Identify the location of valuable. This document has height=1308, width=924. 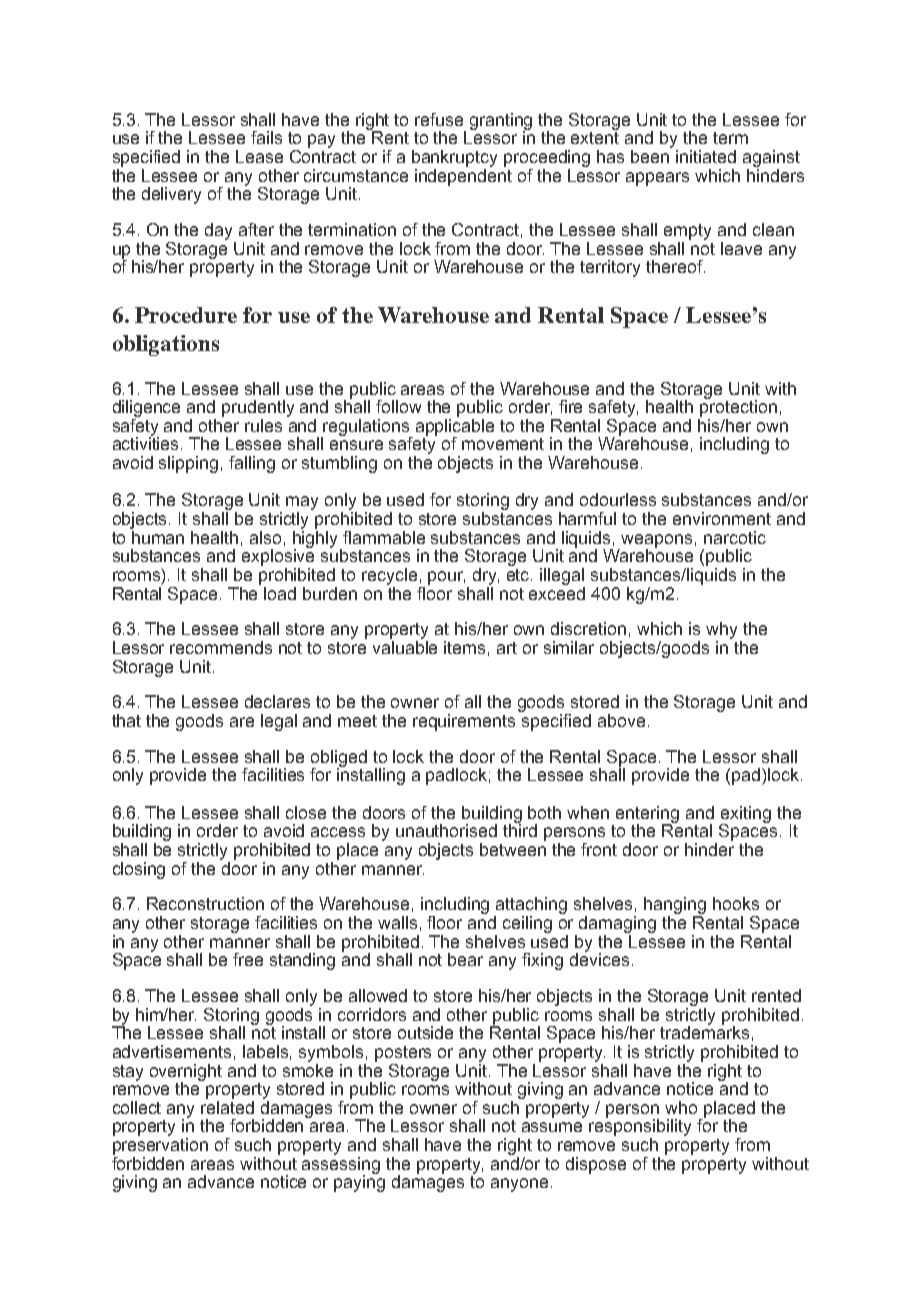
(405, 647).
